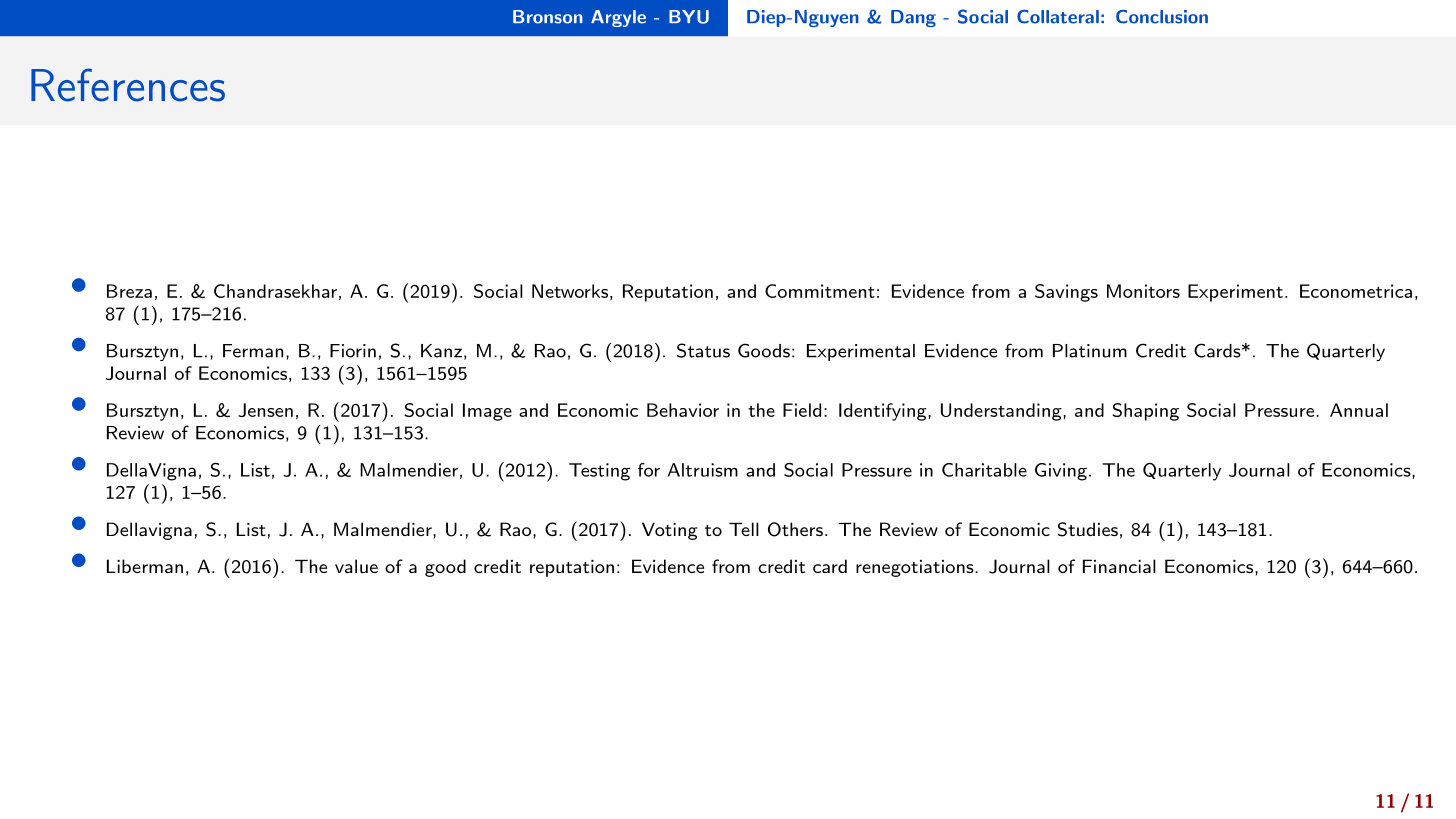  What do you see at coordinates (1145, 412) in the document?
I see `Shaping` at bounding box center [1145, 412].
